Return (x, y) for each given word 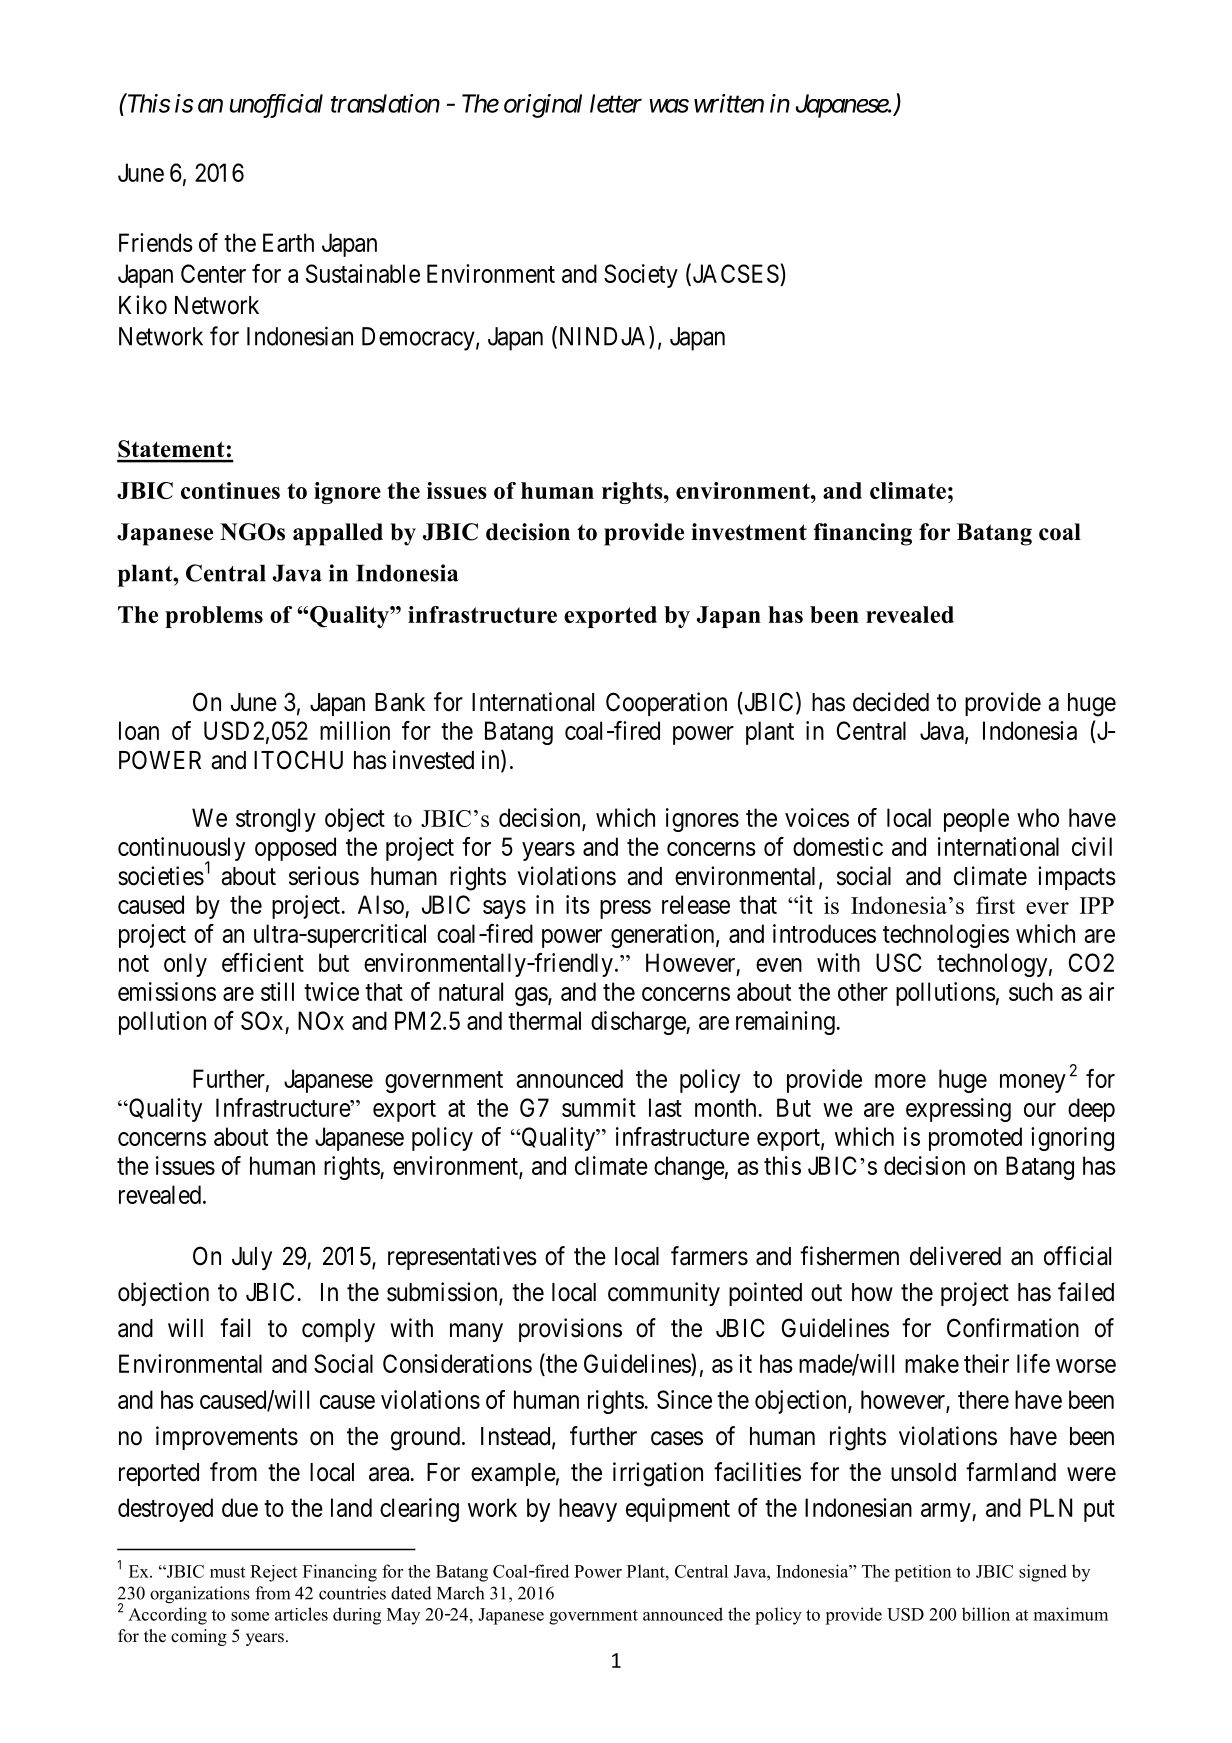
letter (616, 103)
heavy (588, 1510)
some (250, 1616)
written (729, 103)
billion (986, 1614)
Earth (288, 242)
